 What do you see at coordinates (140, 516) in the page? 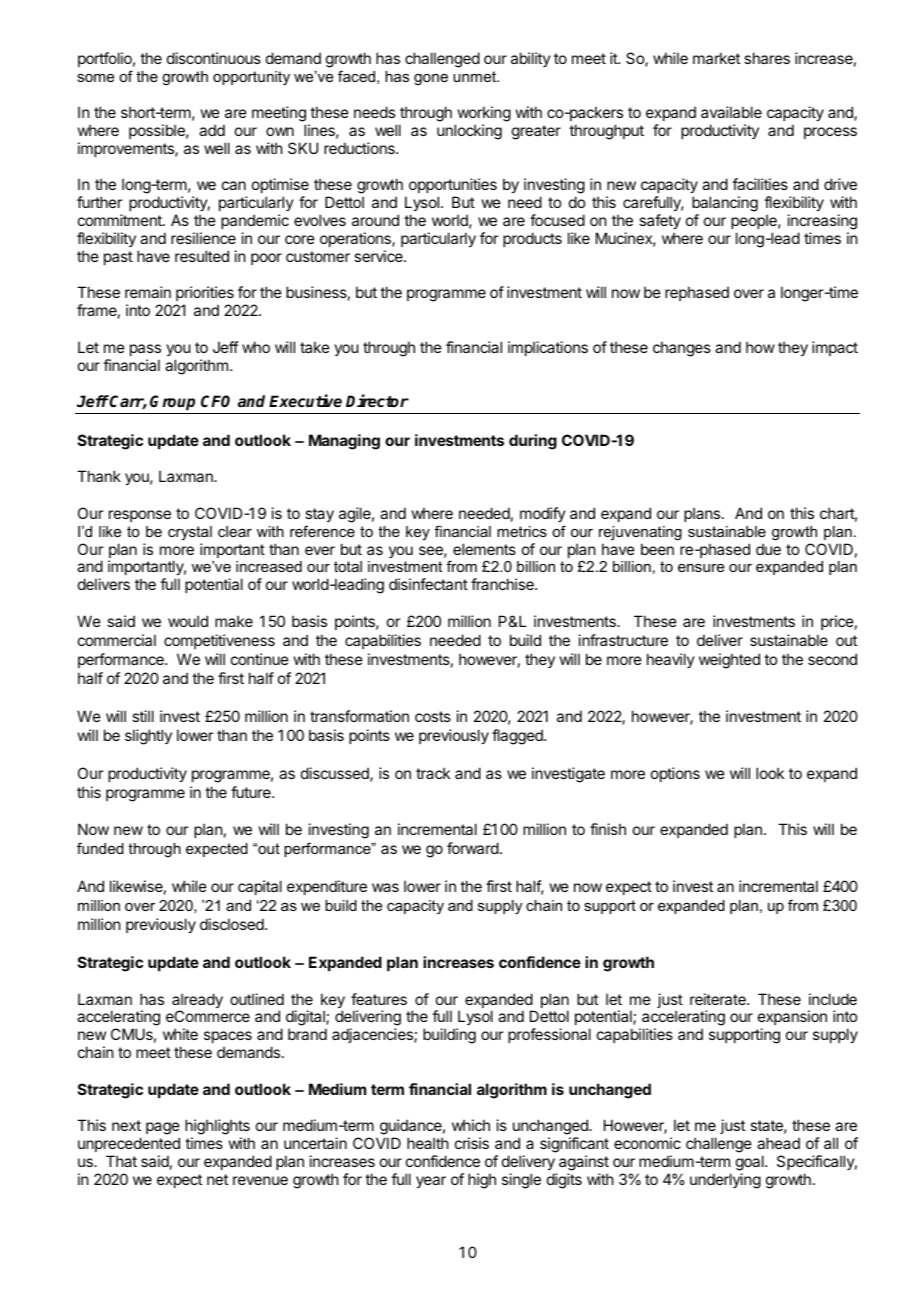
I see `response` at bounding box center [140, 516].
